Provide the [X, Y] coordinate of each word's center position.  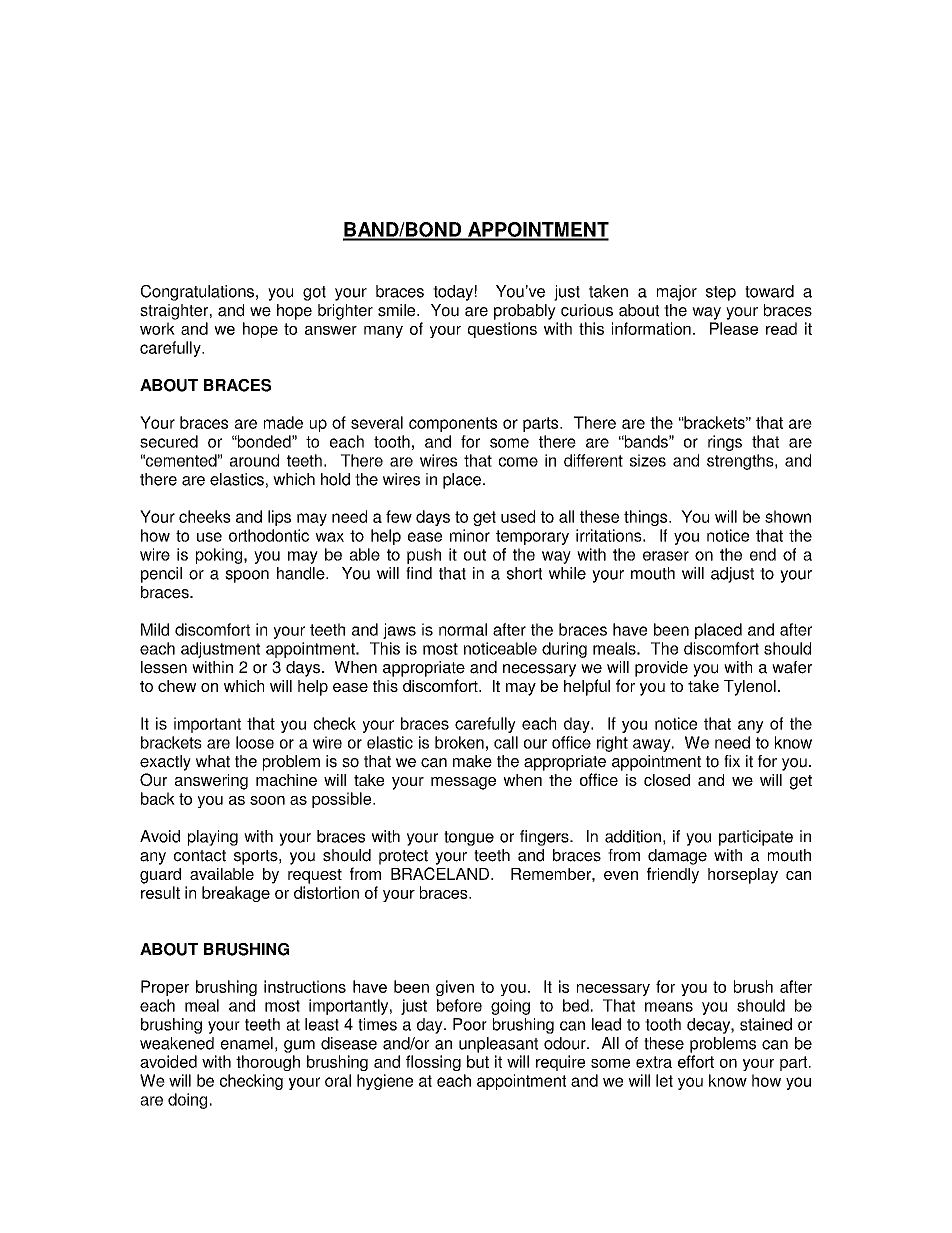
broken [459, 742]
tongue [469, 838]
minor [470, 535]
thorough [268, 1063]
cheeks [205, 516]
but [478, 1061]
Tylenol [750, 688]
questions [502, 330]
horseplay [743, 876]
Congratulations [197, 293]
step [721, 293]
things [647, 518]
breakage [236, 894]
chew [177, 686]
